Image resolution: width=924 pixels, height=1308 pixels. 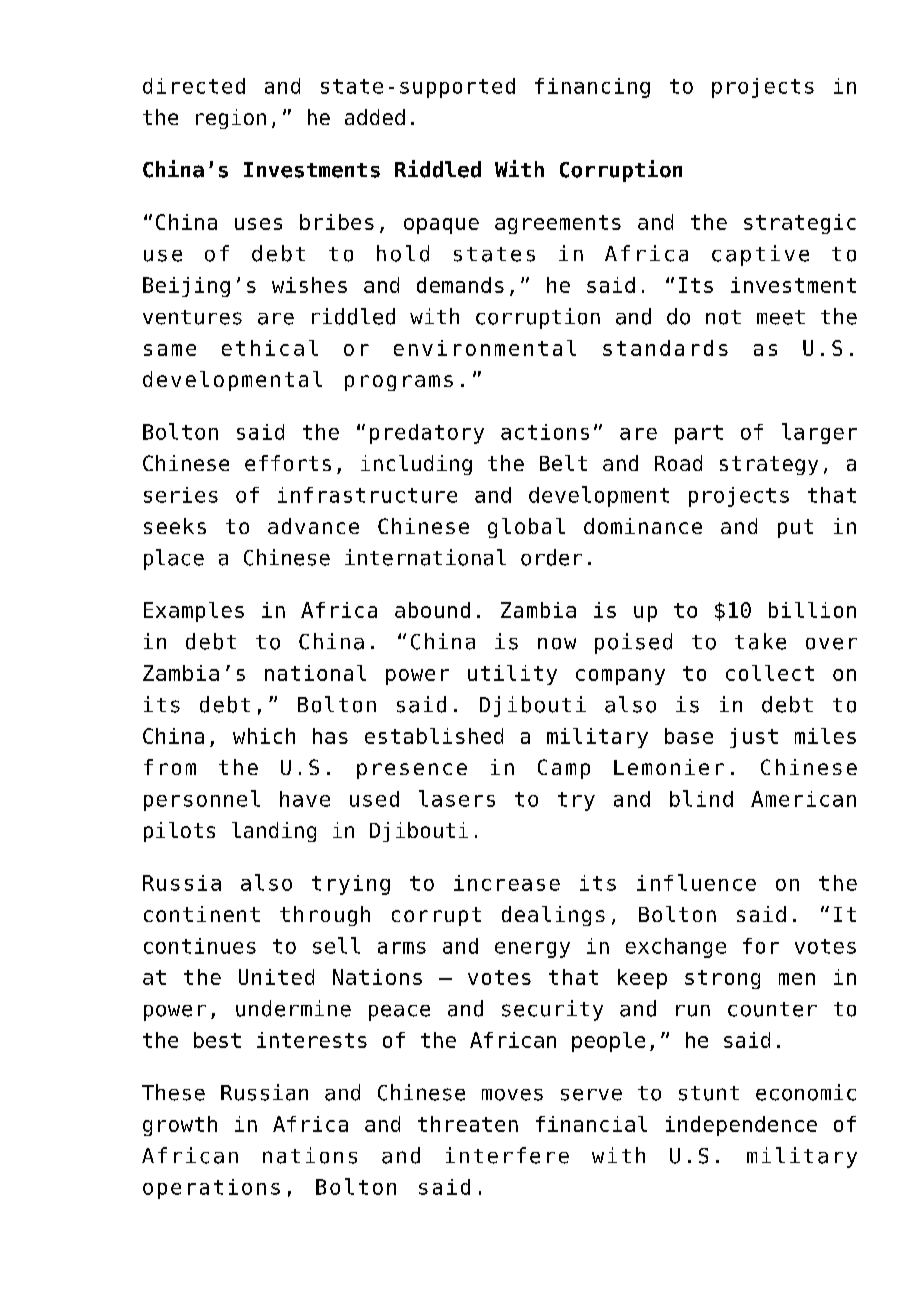 I want to click on strategy, so click(x=769, y=465).
